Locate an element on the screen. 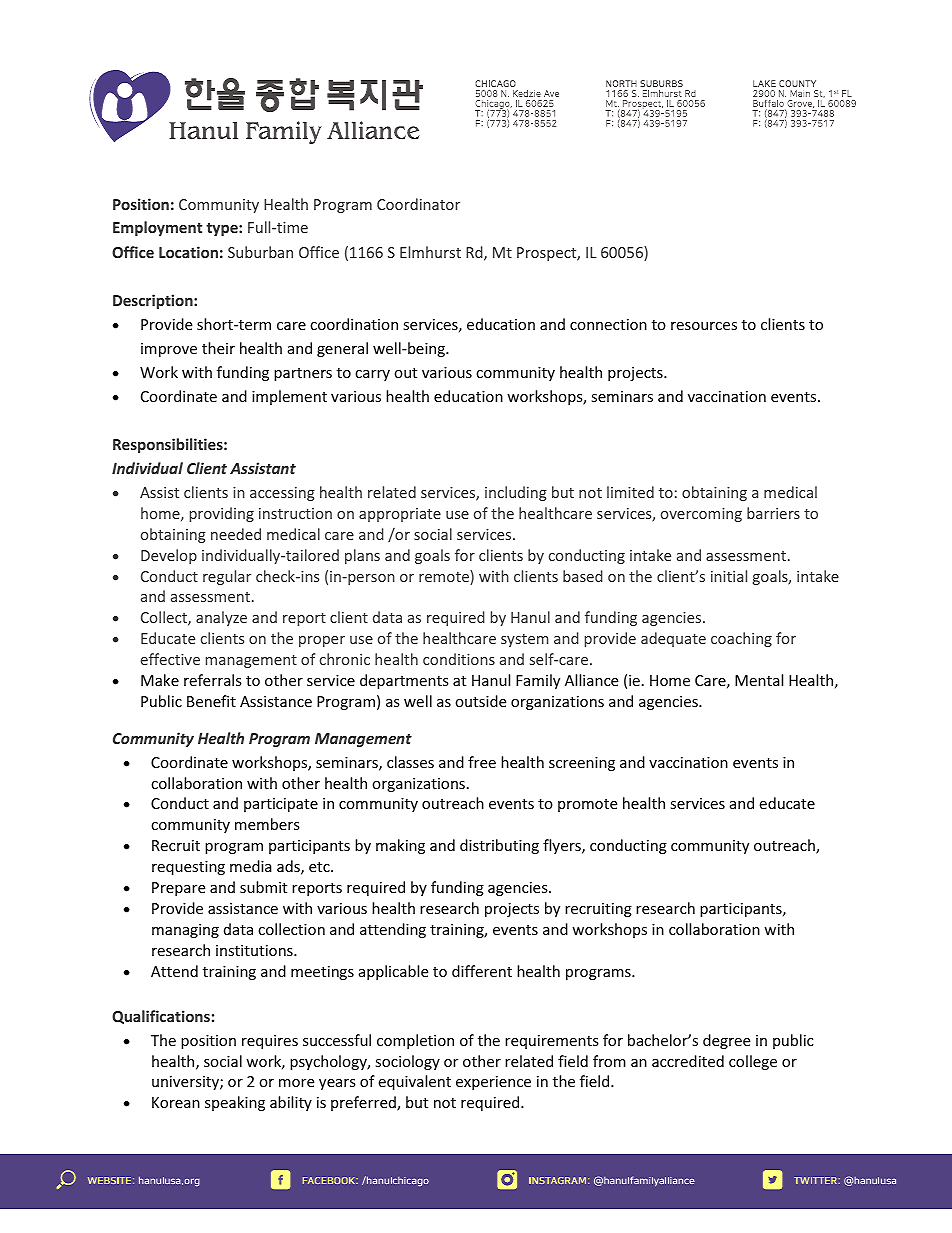 The width and height of the screenshot is (952, 1233). adequate is located at coordinates (673, 639).
